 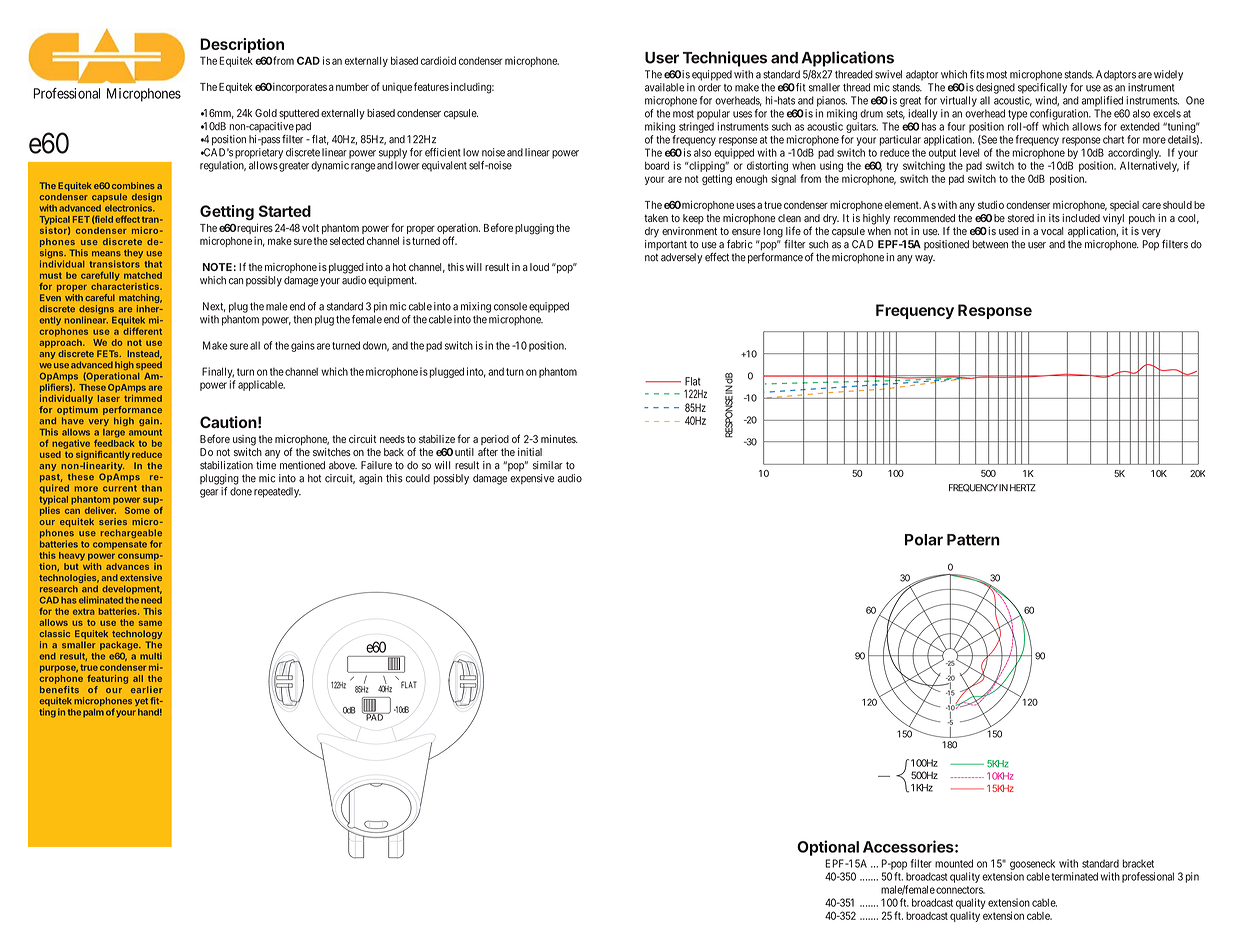 I want to click on specifically, so click(x=1042, y=88).
